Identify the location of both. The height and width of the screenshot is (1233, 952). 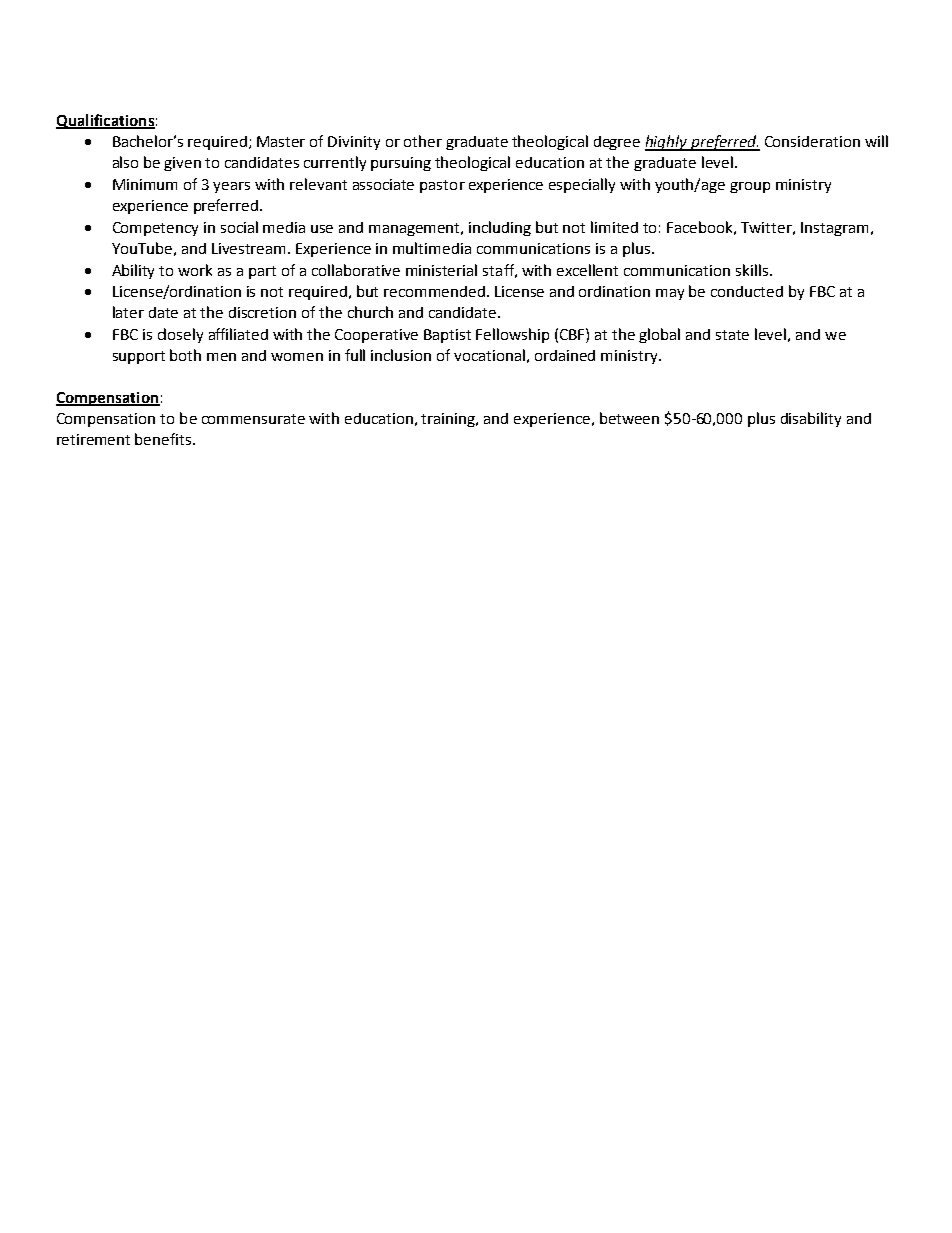
(185, 355).
